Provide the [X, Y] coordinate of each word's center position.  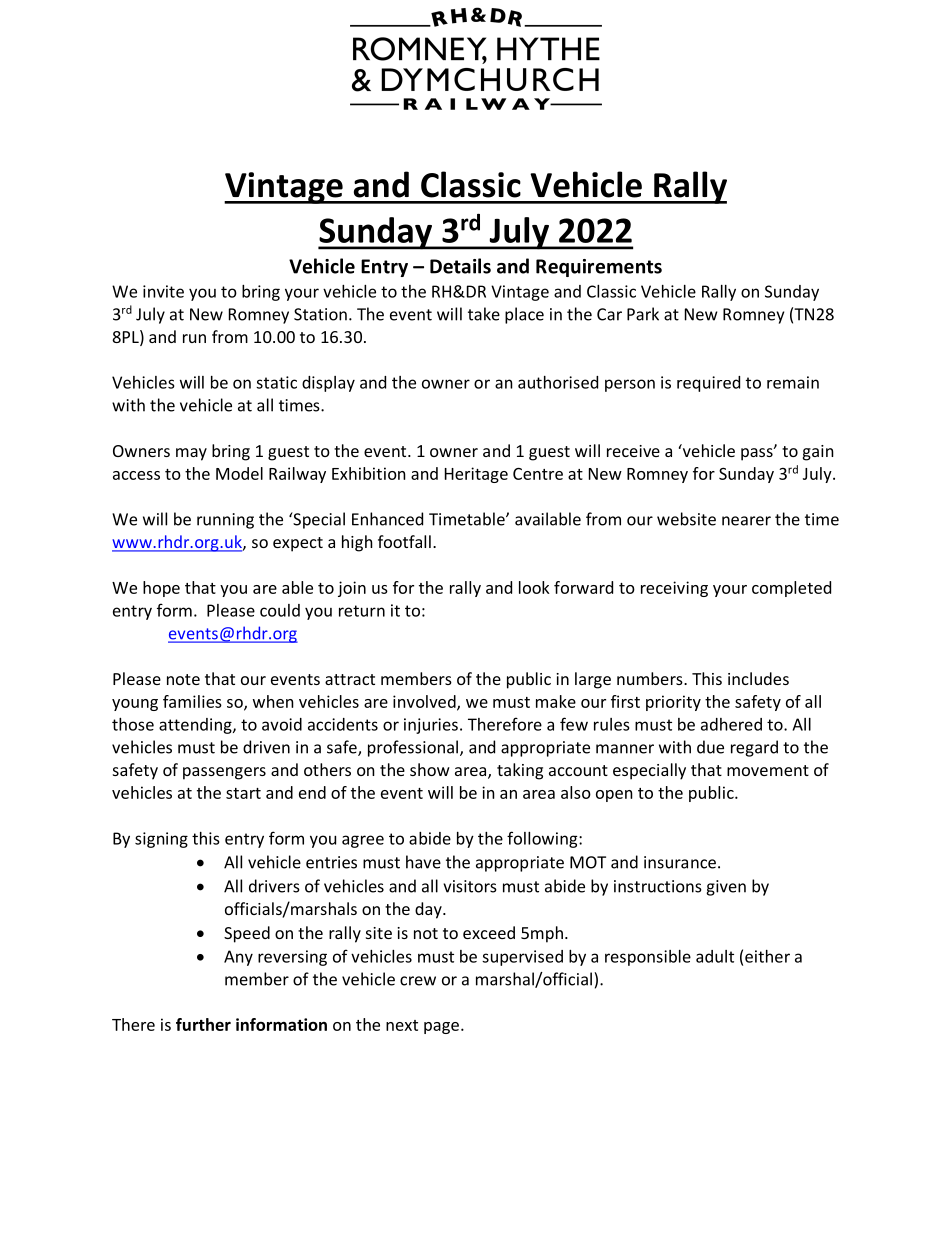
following [543, 839]
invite [163, 291]
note [183, 679]
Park [643, 314]
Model [239, 473]
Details [460, 266]
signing [161, 840]
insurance [680, 862]
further [203, 1024]
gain [818, 453]
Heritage [476, 475]
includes [758, 678]
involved [425, 702]
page [441, 1028]
